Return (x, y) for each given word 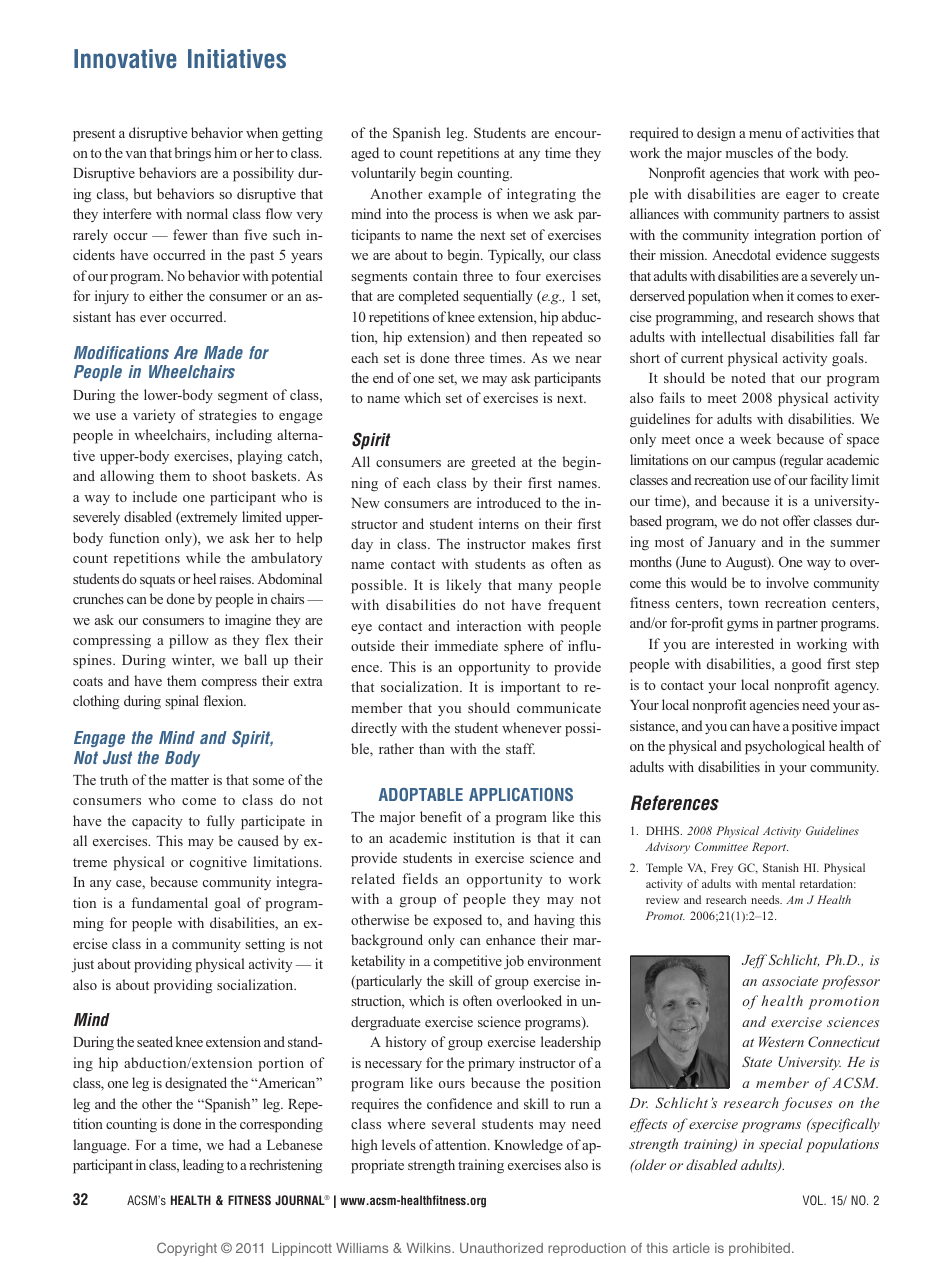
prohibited (761, 1249)
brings (192, 154)
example (454, 195)
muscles (749, 152)
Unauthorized (501, 1248)
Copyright (187, 1249)
